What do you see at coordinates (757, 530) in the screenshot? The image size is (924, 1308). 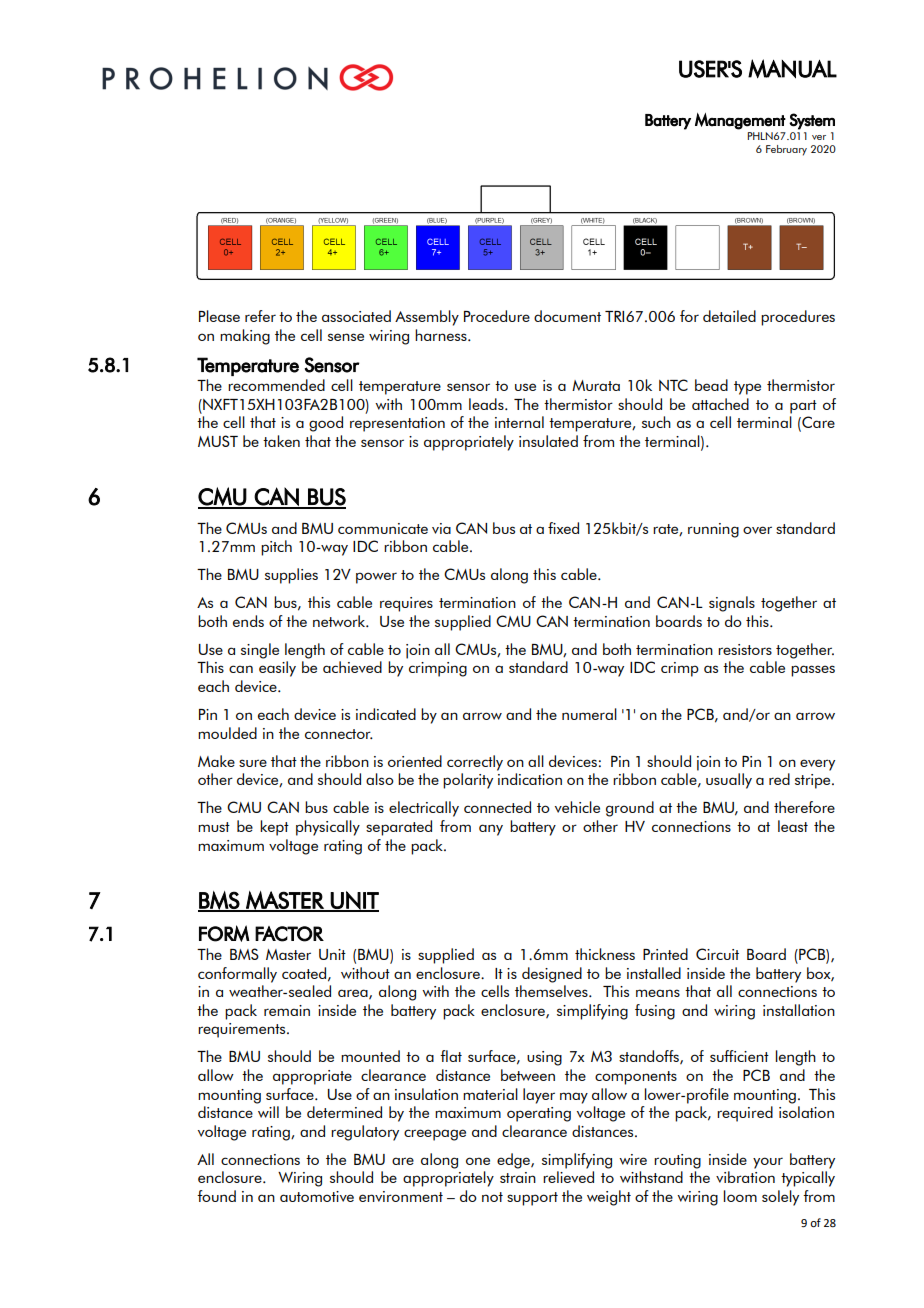 I see `over` at bounding box center [757, 530].
